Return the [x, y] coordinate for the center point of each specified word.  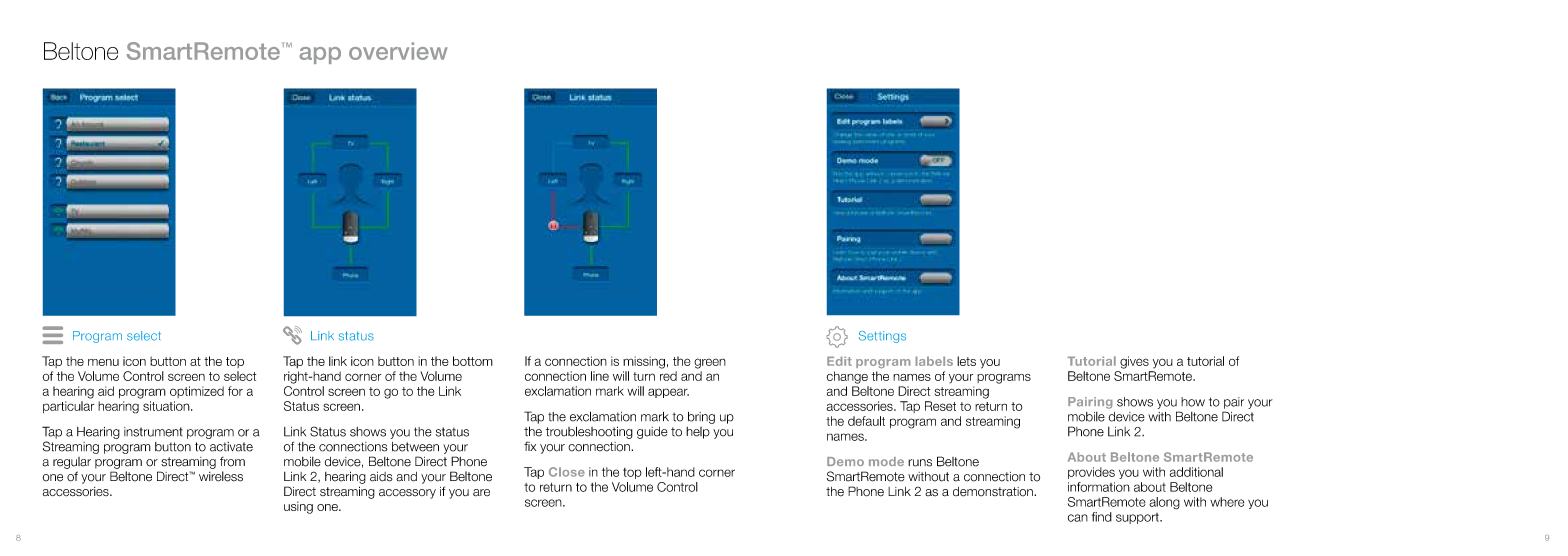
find [1102, 517]
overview [398, 51]
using [298, 507]
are [481, 493]
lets [966, 361]
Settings [882, 337]
